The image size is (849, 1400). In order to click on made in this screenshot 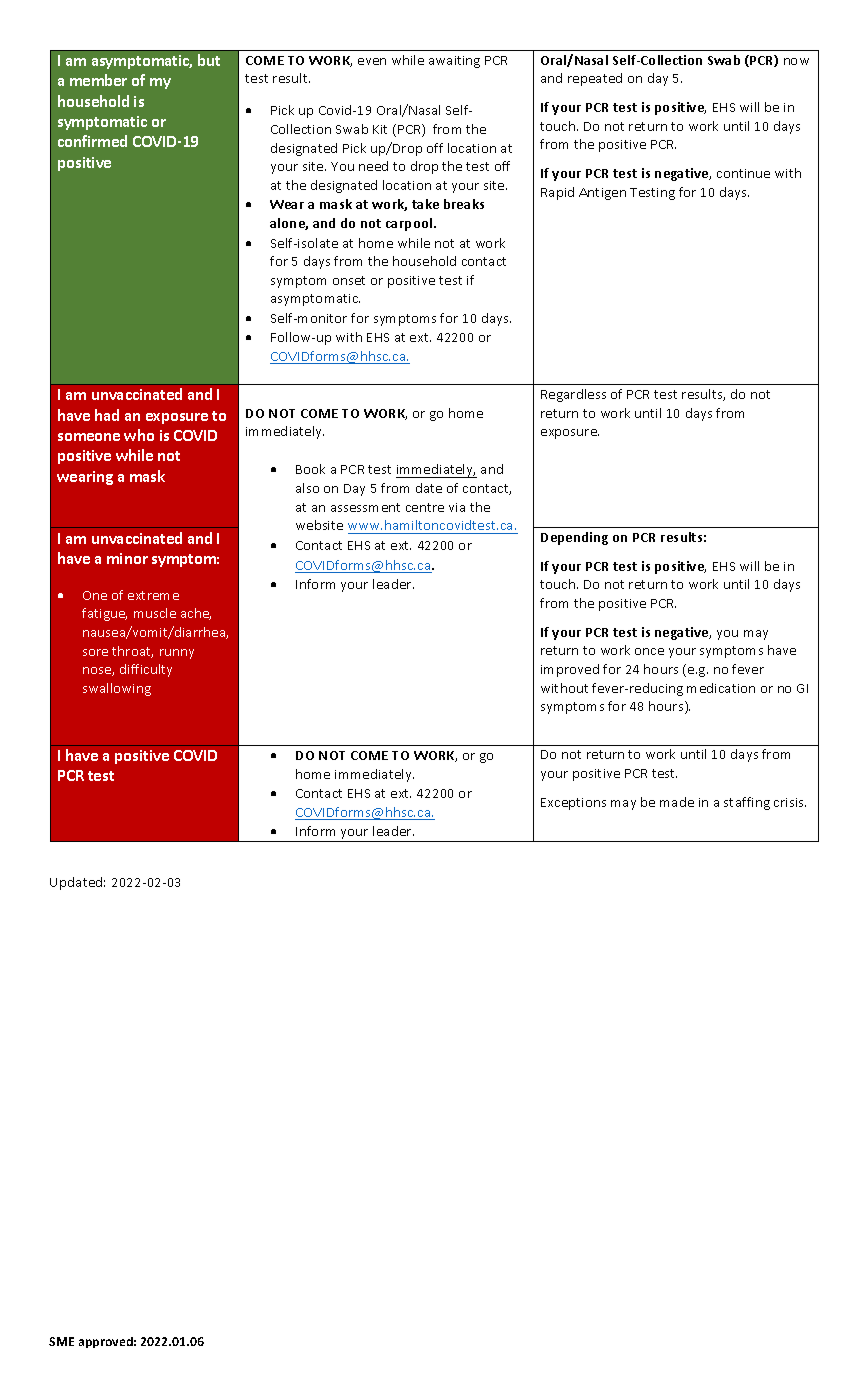, I will do `click(677, 802)`.
